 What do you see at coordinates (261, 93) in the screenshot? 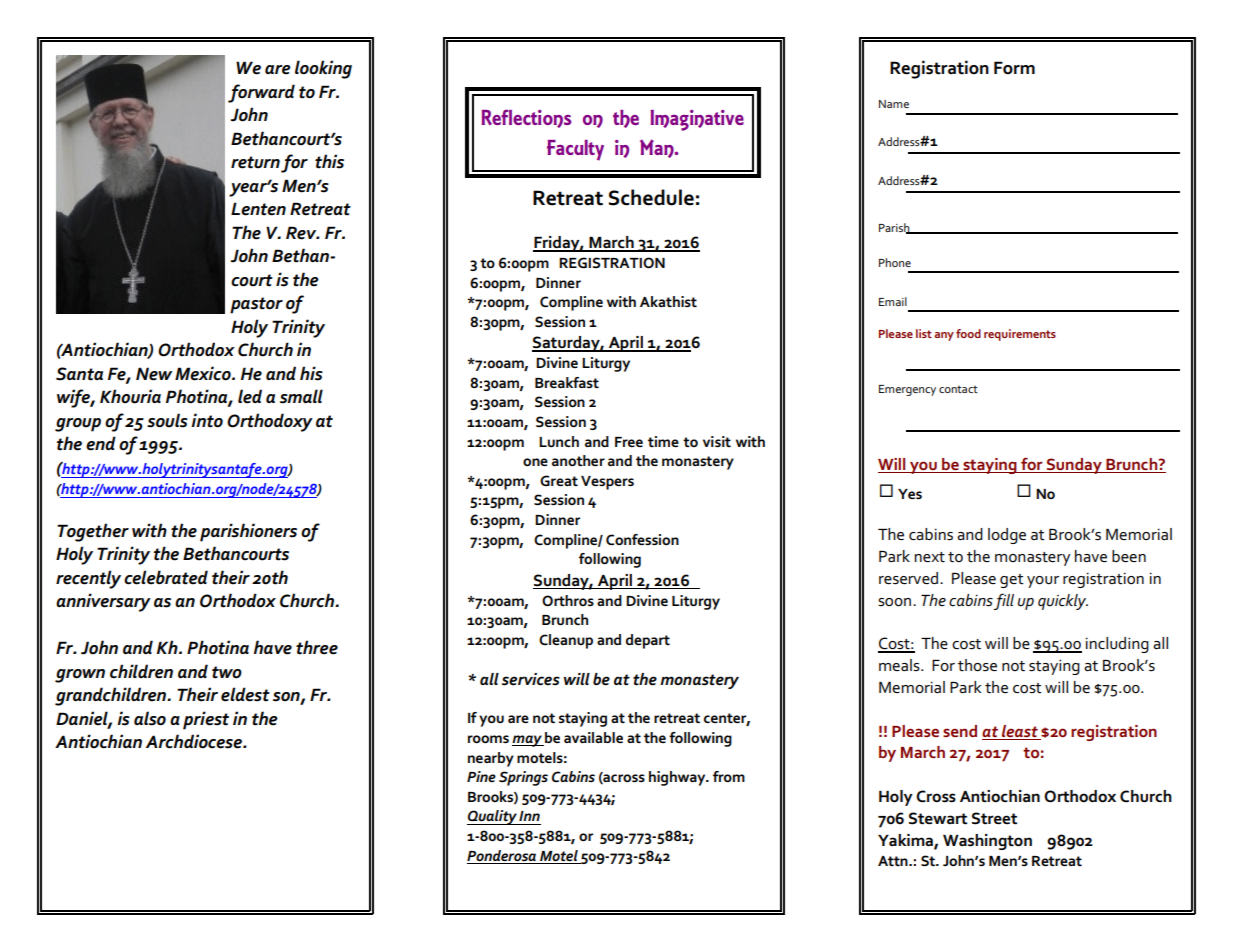
I see `forward` at bounding box center [261, 93].
